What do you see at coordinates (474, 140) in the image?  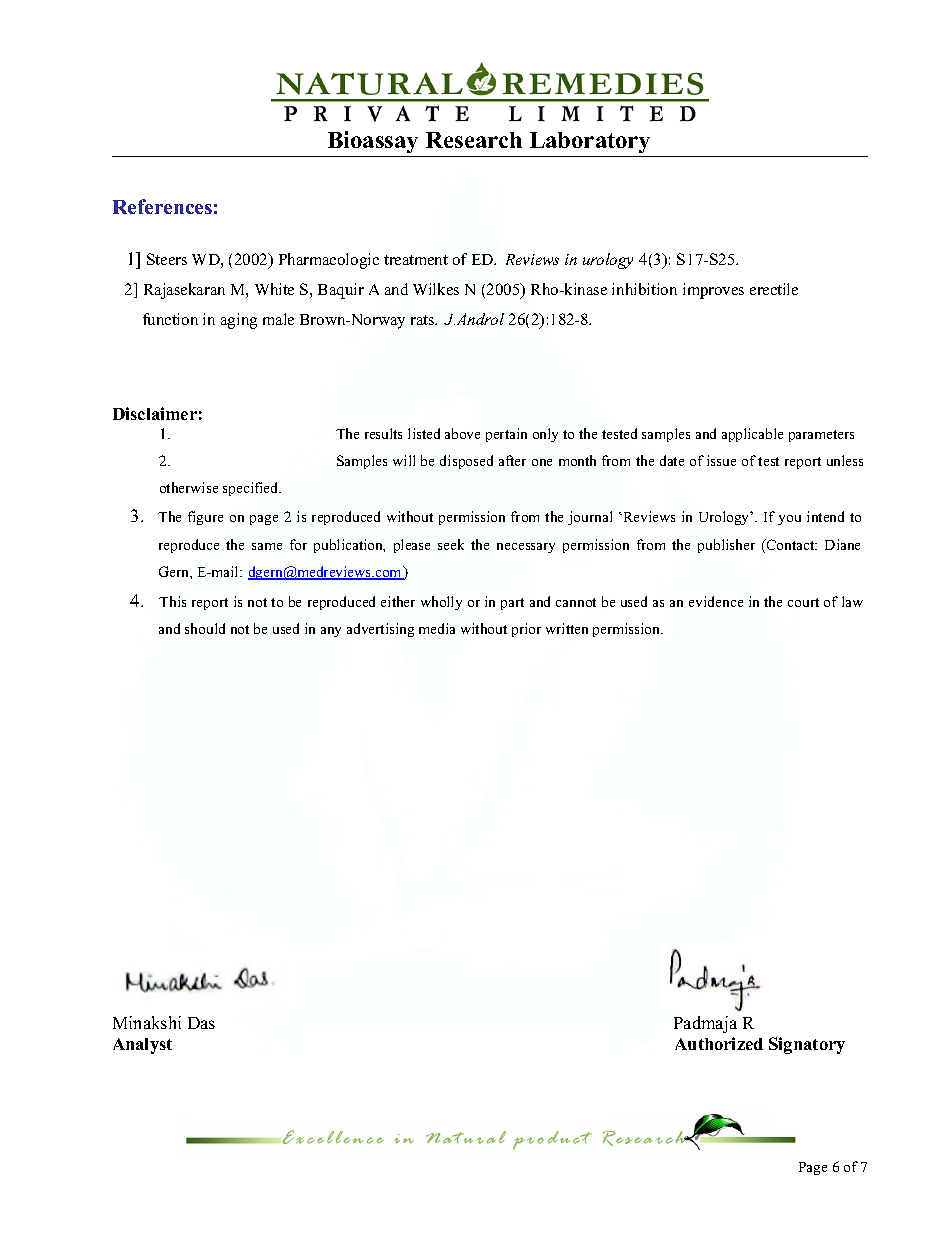 I see `Research` at bounding box center [474, 140].
